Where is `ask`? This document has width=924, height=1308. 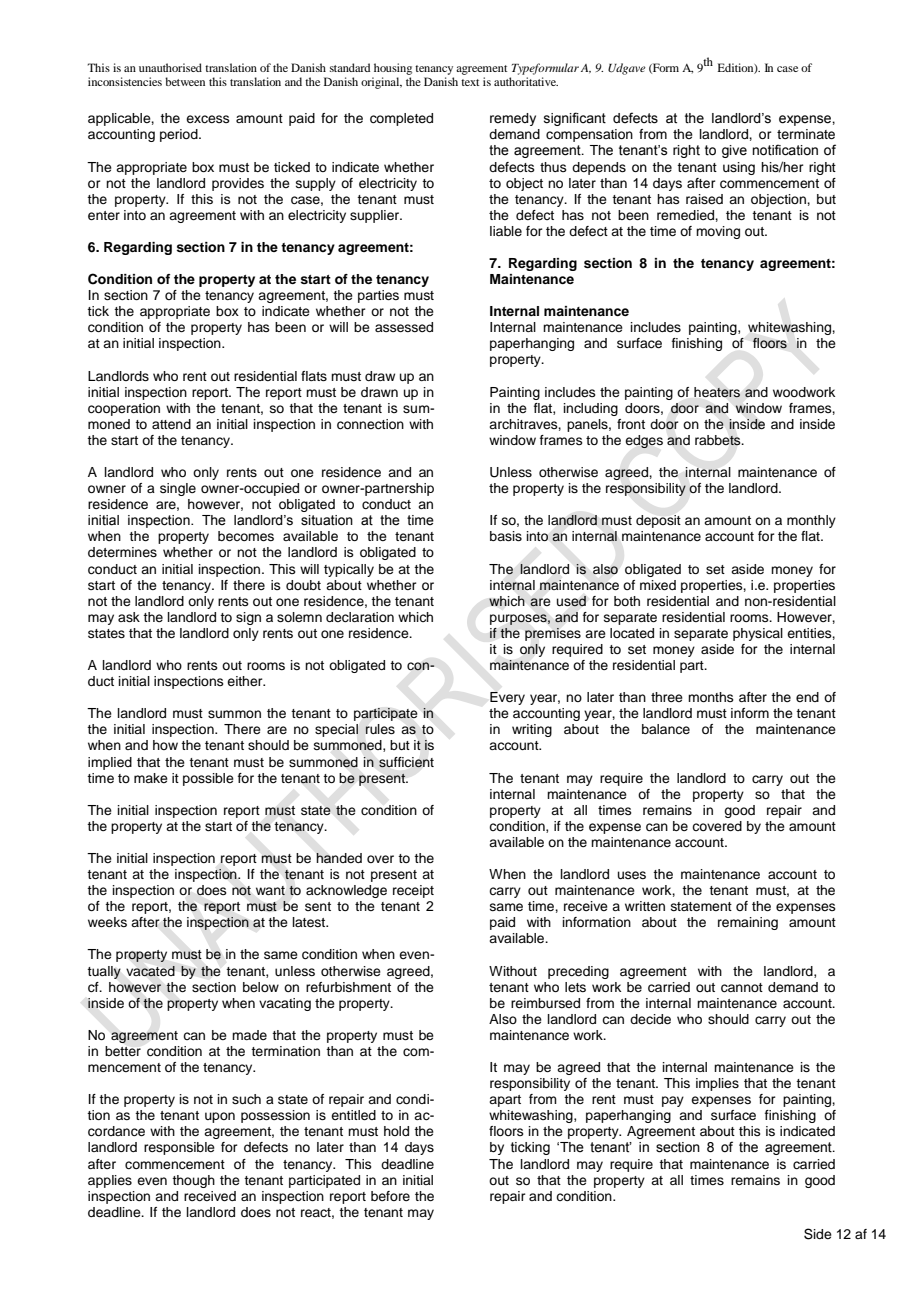 ask is located at coordinates (129, 617).
